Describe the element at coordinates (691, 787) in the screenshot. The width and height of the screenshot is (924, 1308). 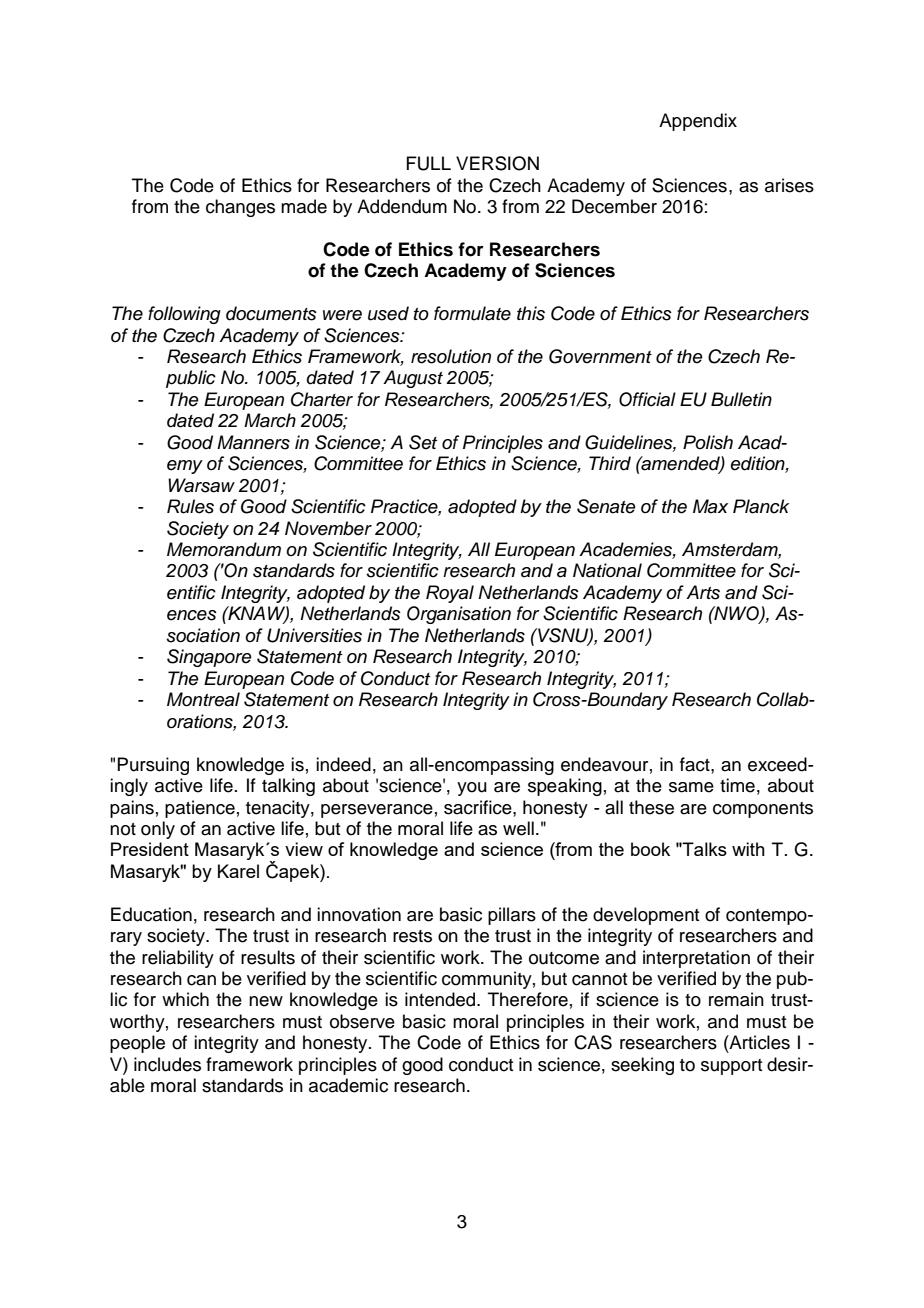
I see `same` at that location.
